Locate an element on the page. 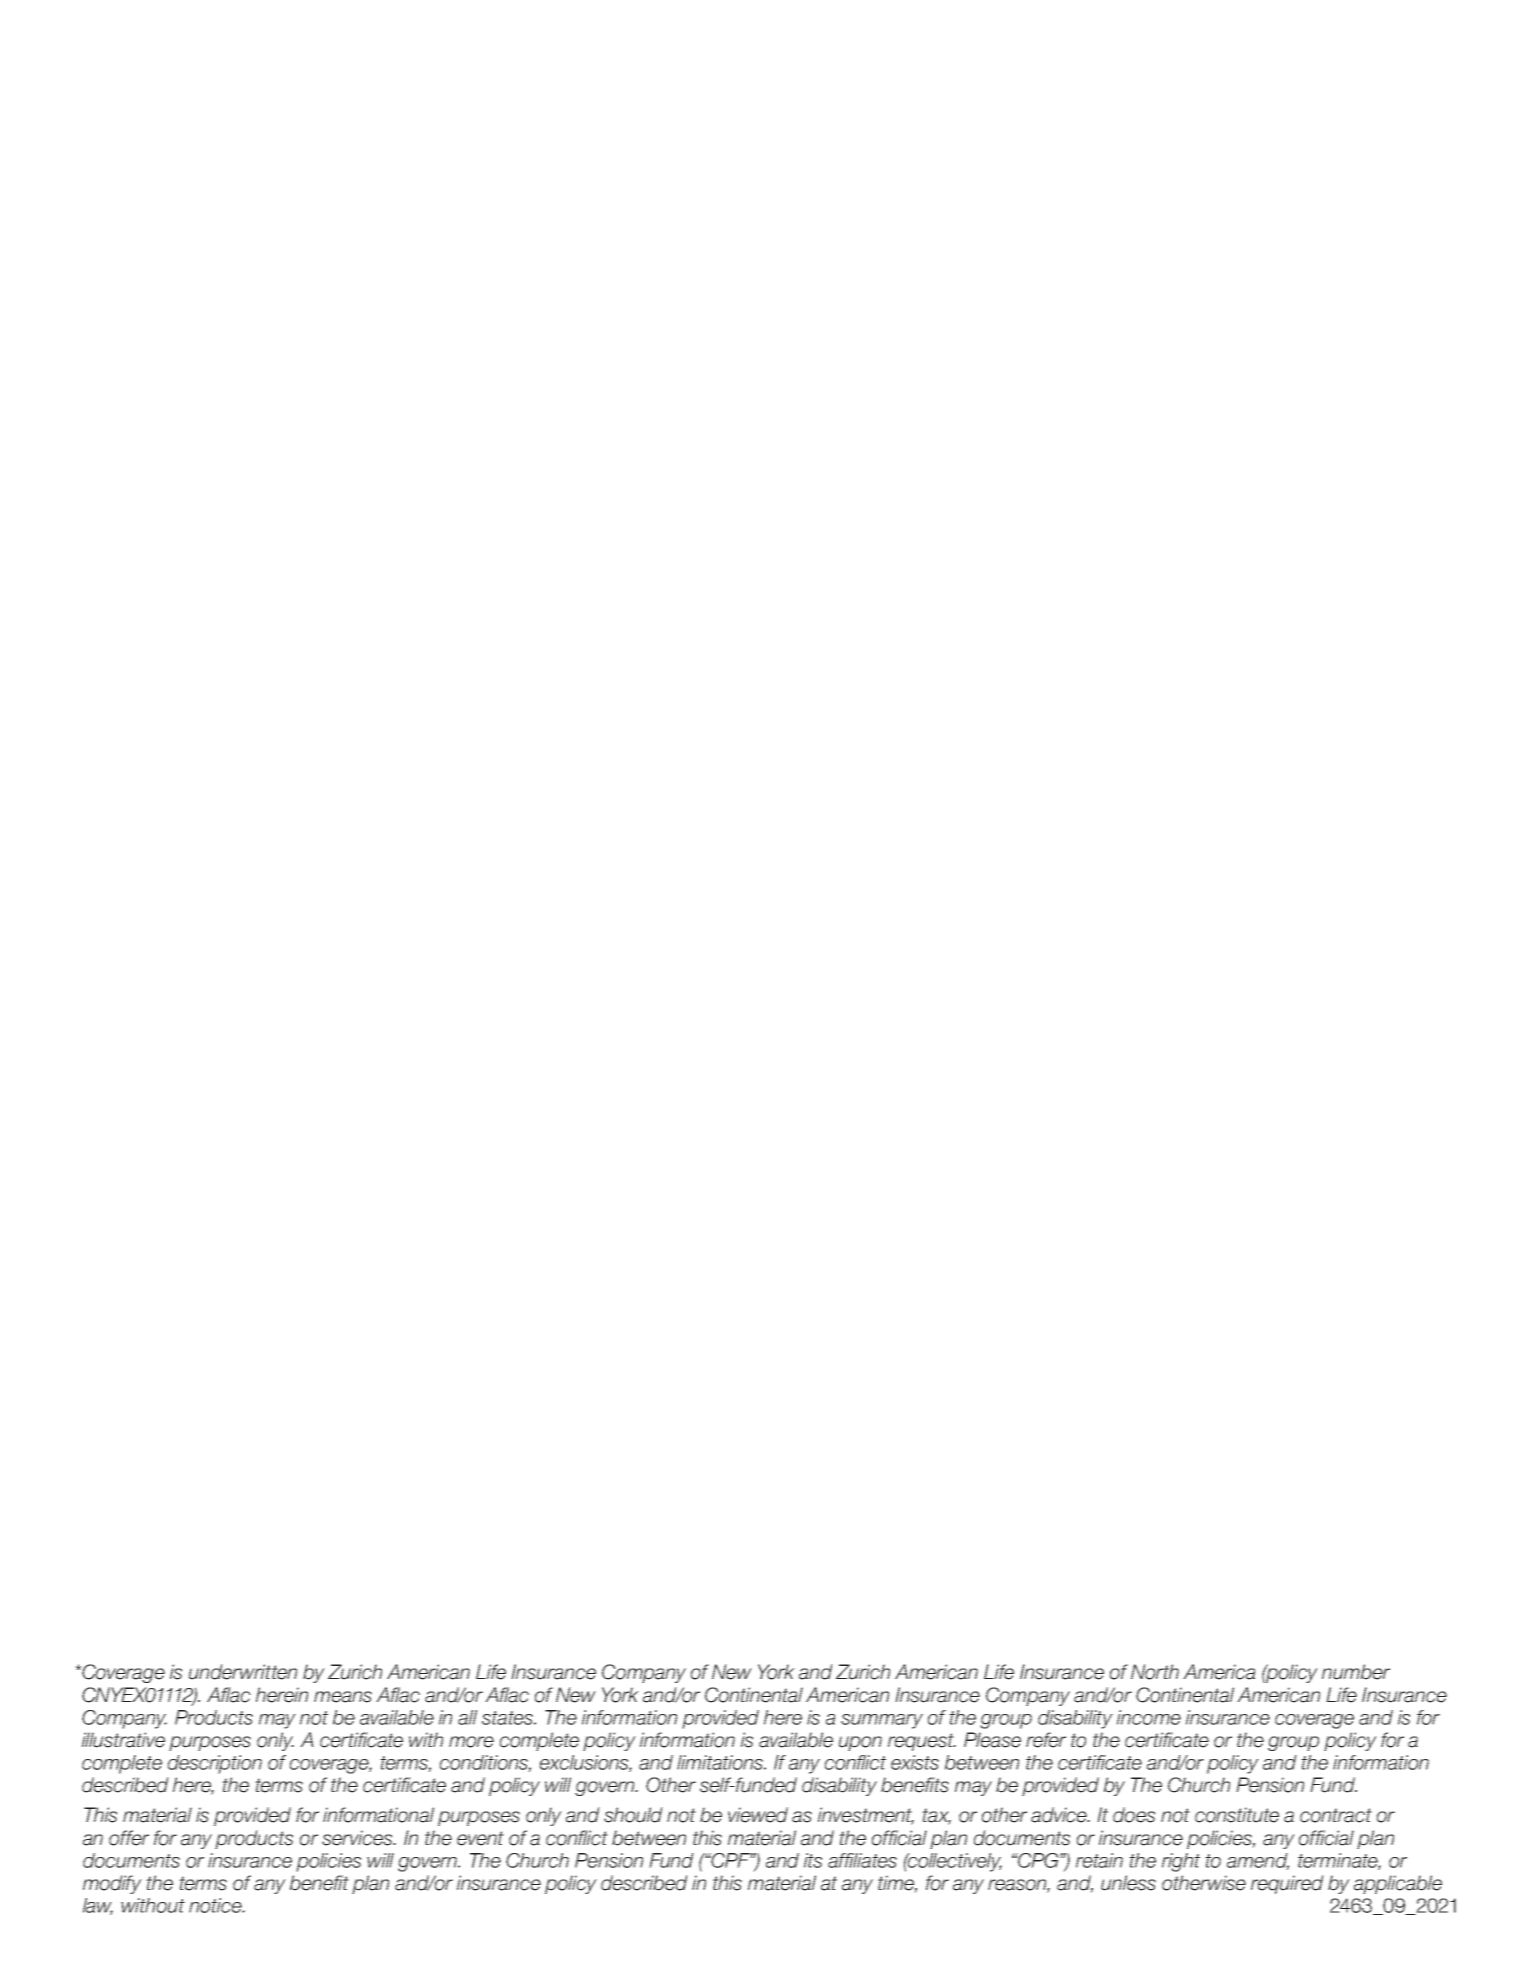  underwritten is located at coordinates (243, 1672).
